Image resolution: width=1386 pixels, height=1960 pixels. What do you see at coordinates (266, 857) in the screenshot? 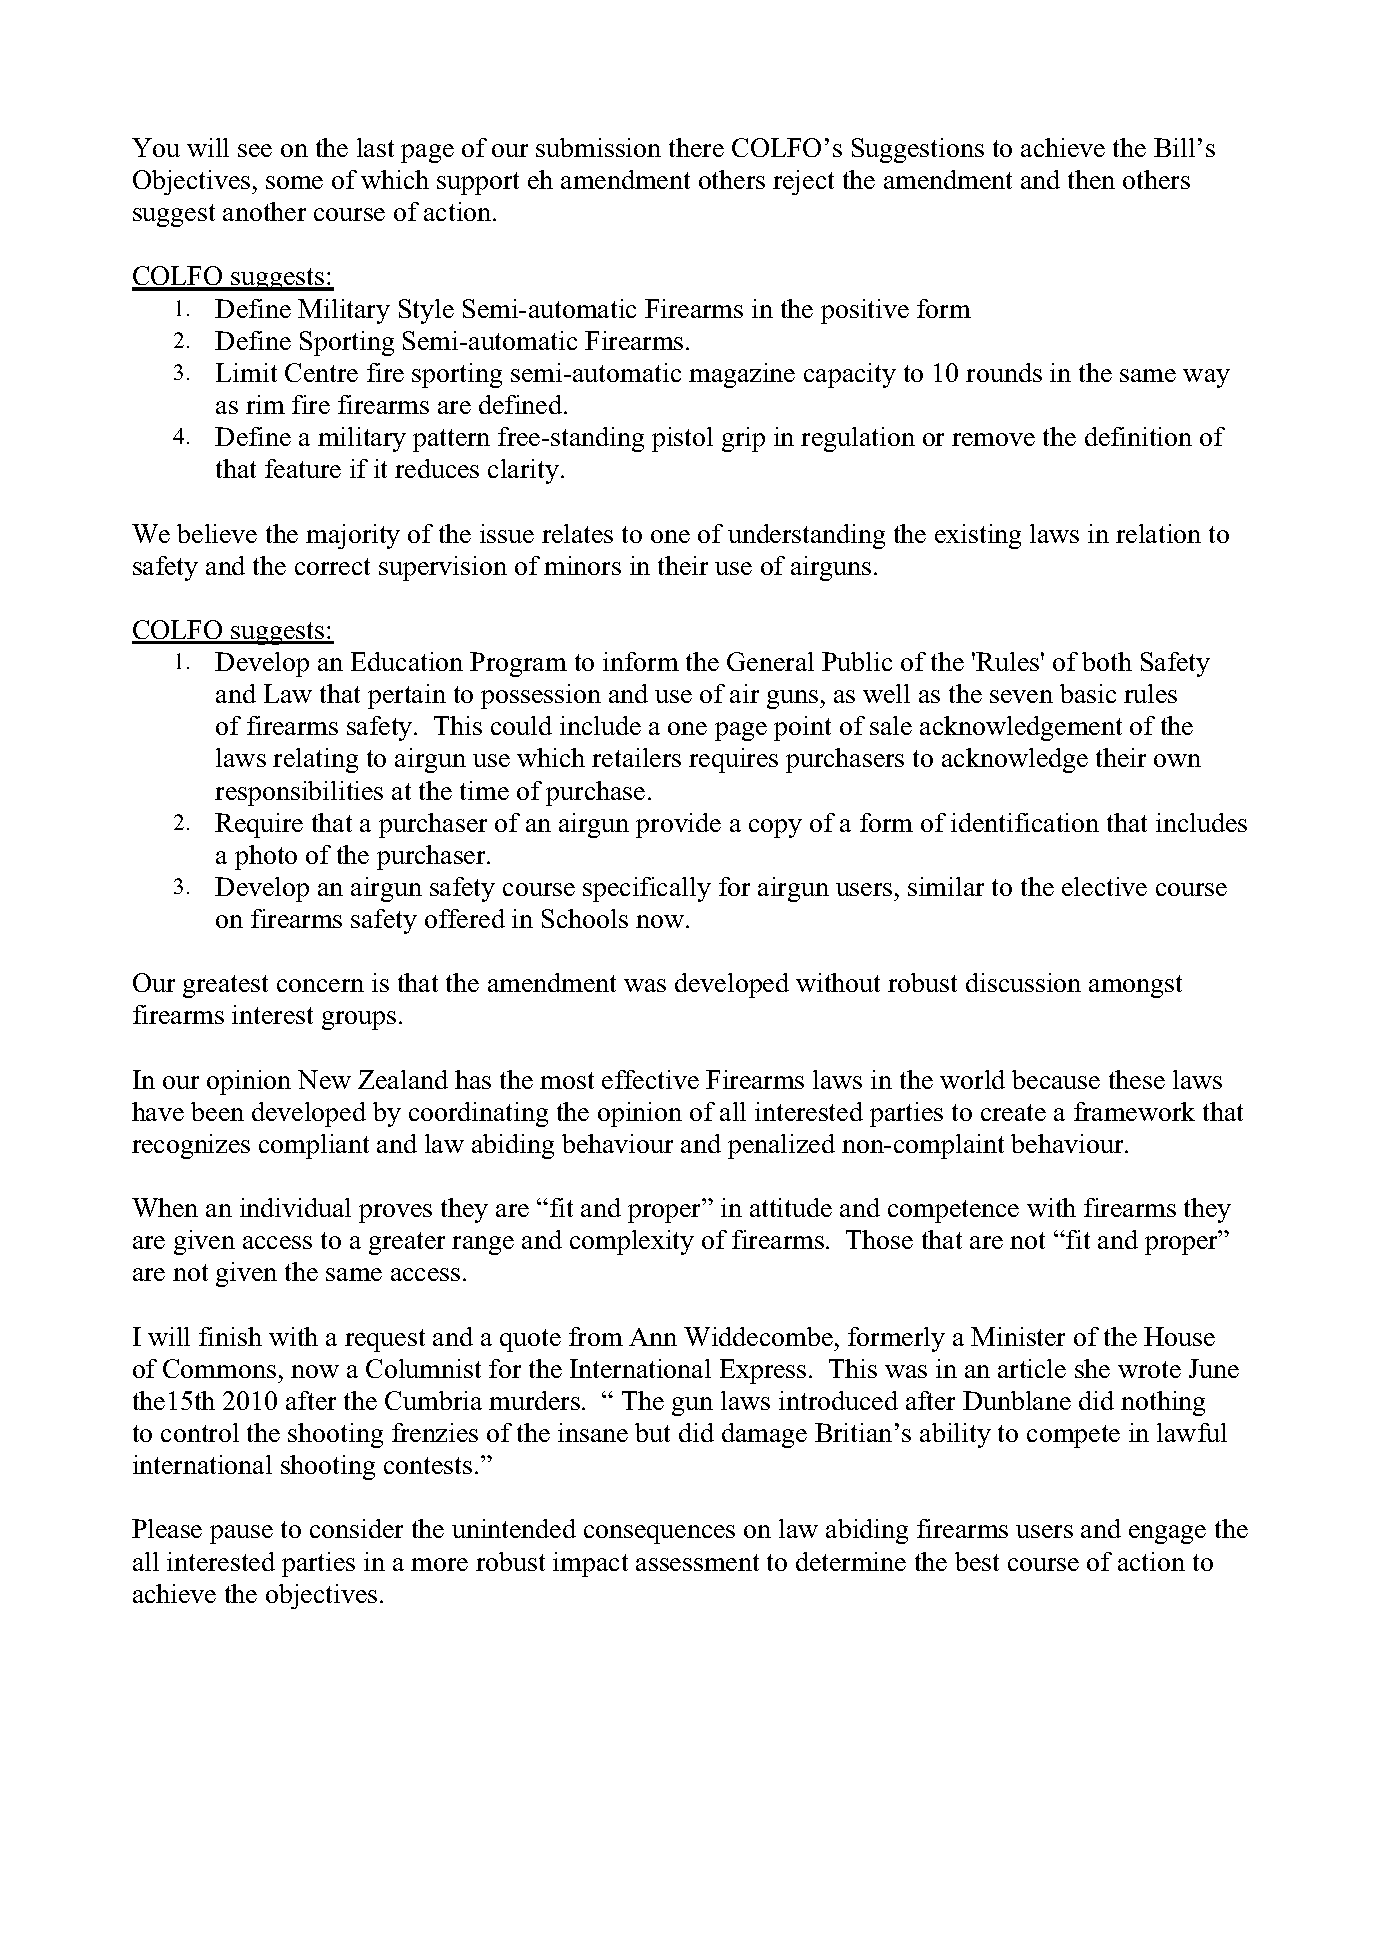
I see `photo` at bounding box center [266, 857].
